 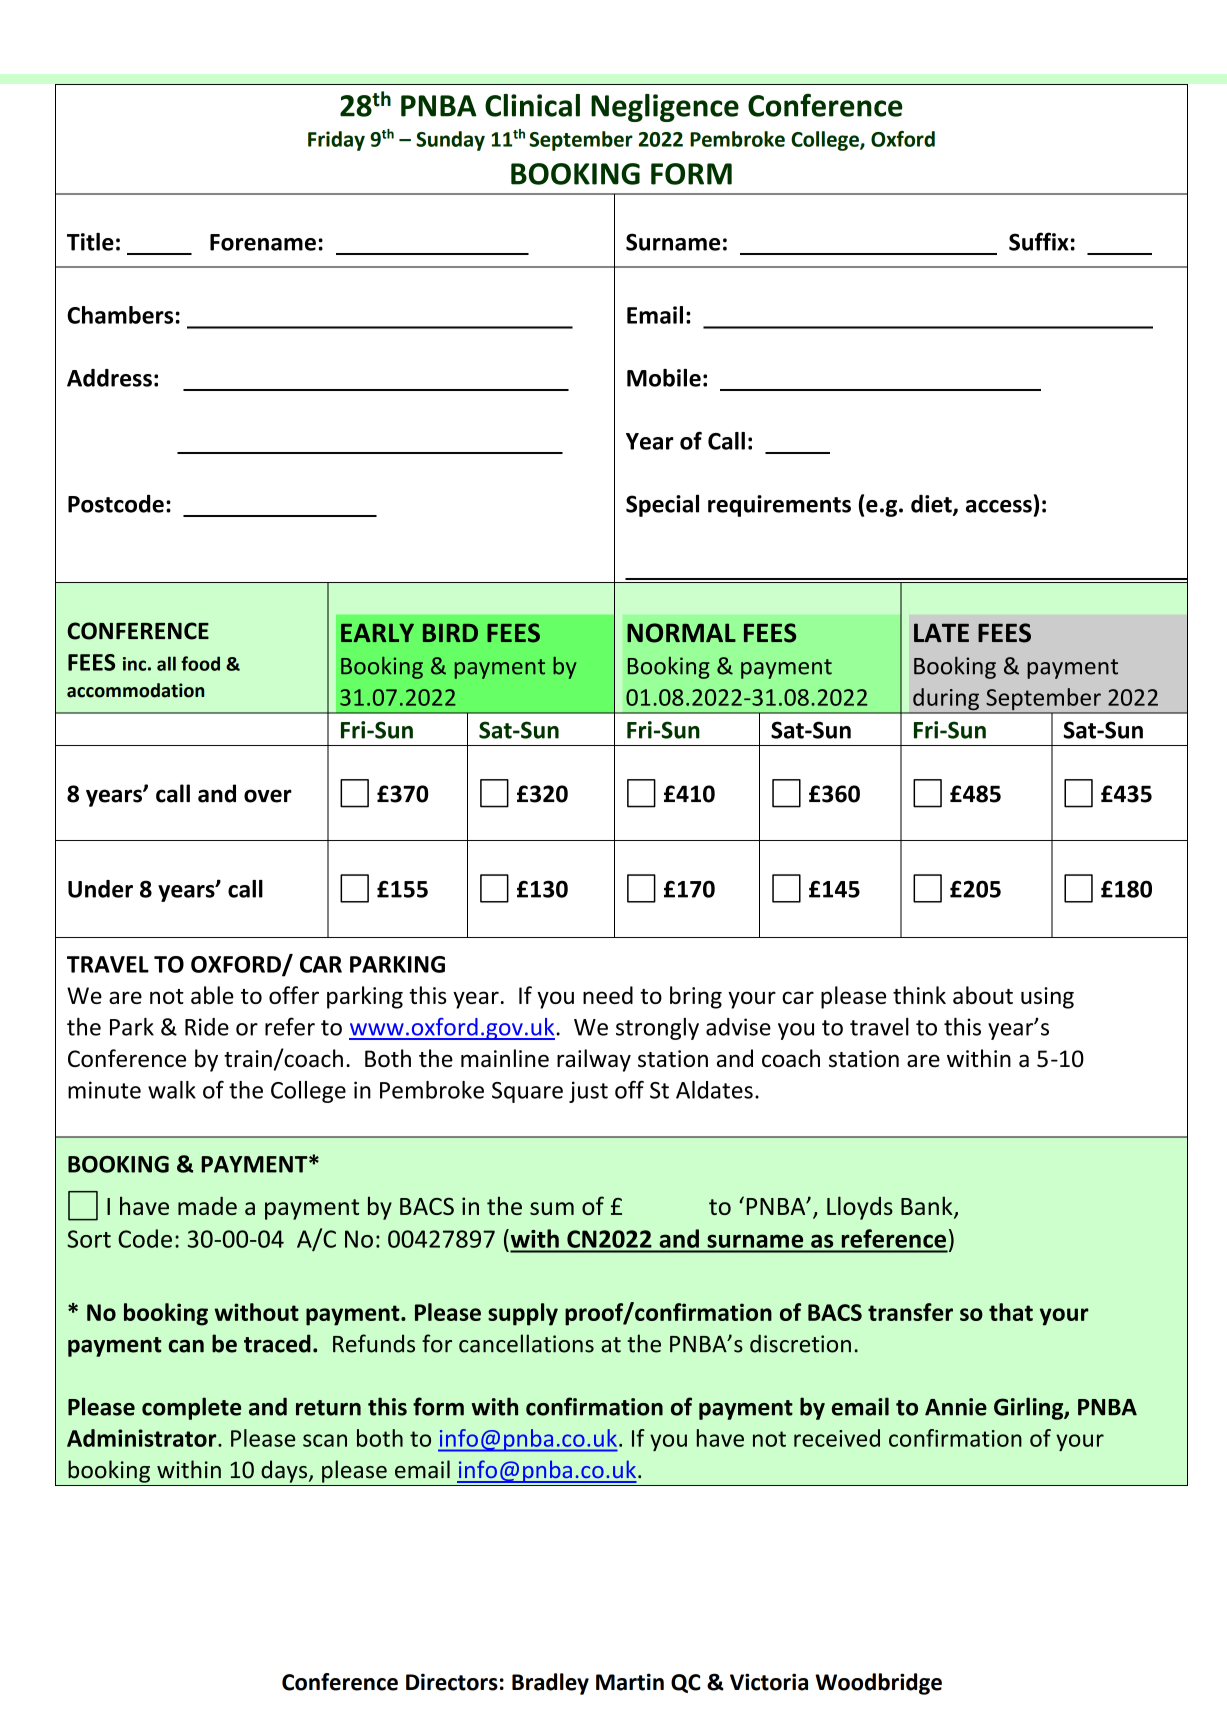 I want to click on Suffix, so click(x=1039, y=241).
